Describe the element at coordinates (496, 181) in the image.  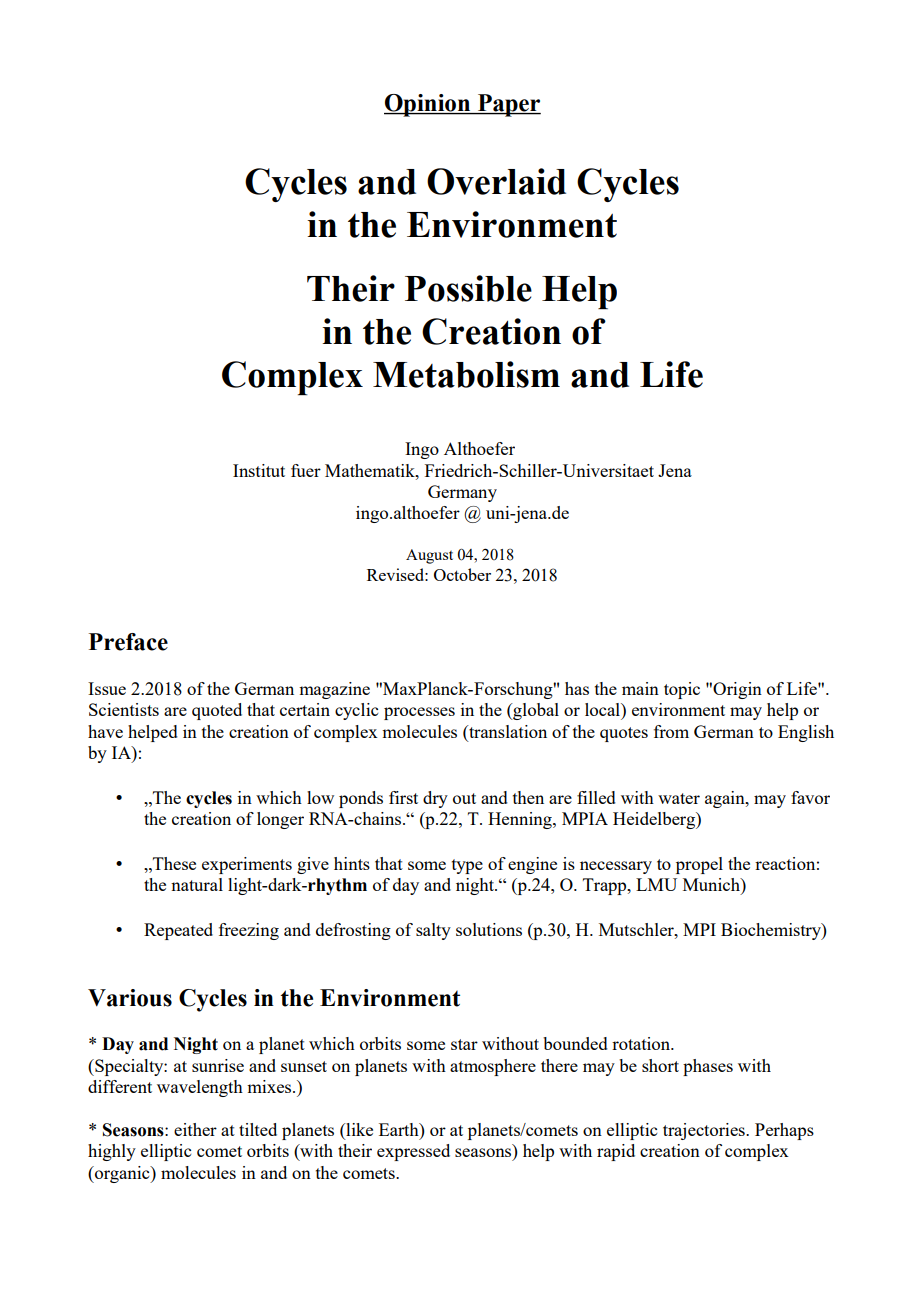
I see `Overlaid` at that location.
